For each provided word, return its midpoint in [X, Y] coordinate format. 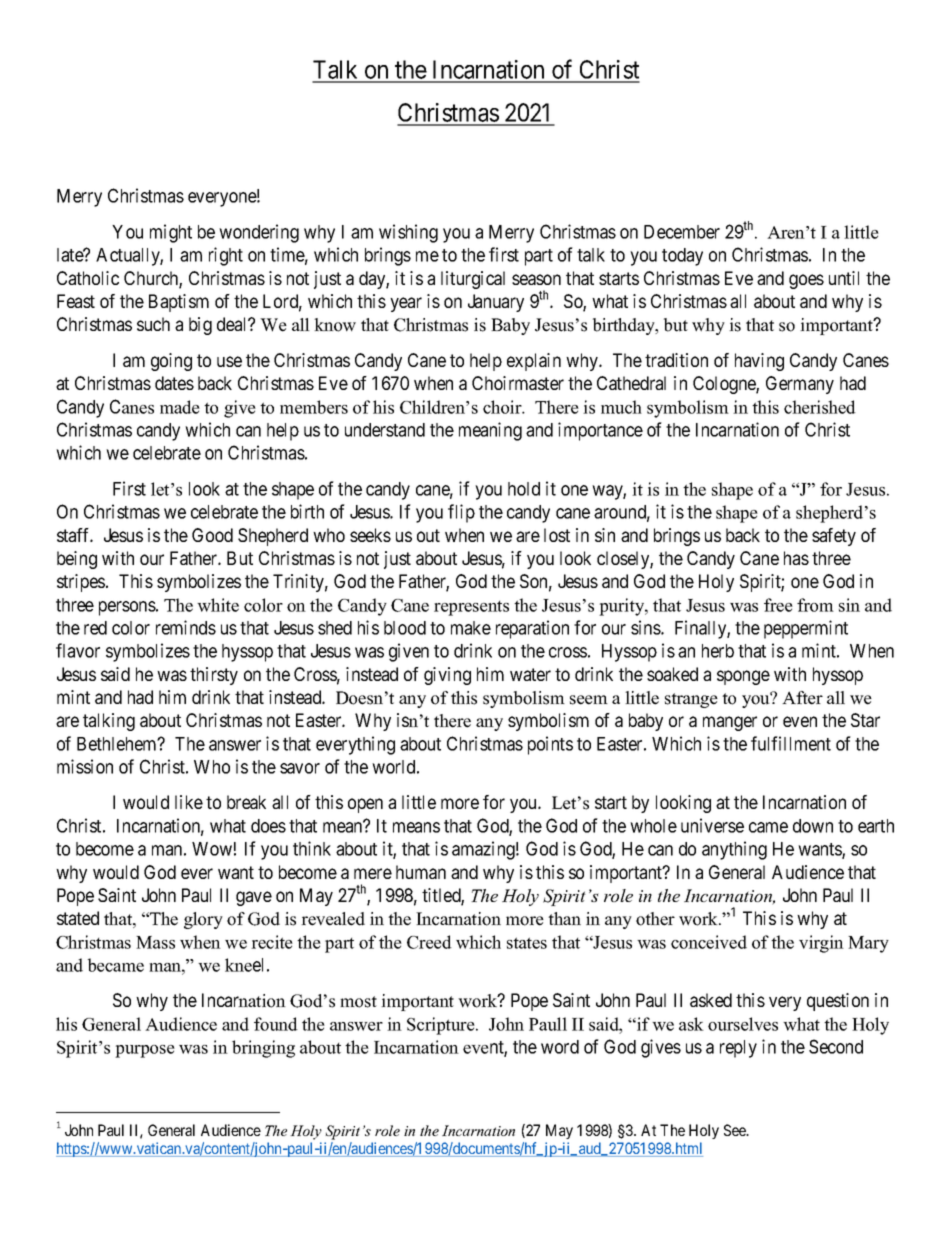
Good [212, 535]
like [189, 802]
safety [834, 537]
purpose [145, 1051]
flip [461, 513]
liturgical [473, 280]
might [171, 233]
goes [806, 281]
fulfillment [791, 743]
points [550, 745]
